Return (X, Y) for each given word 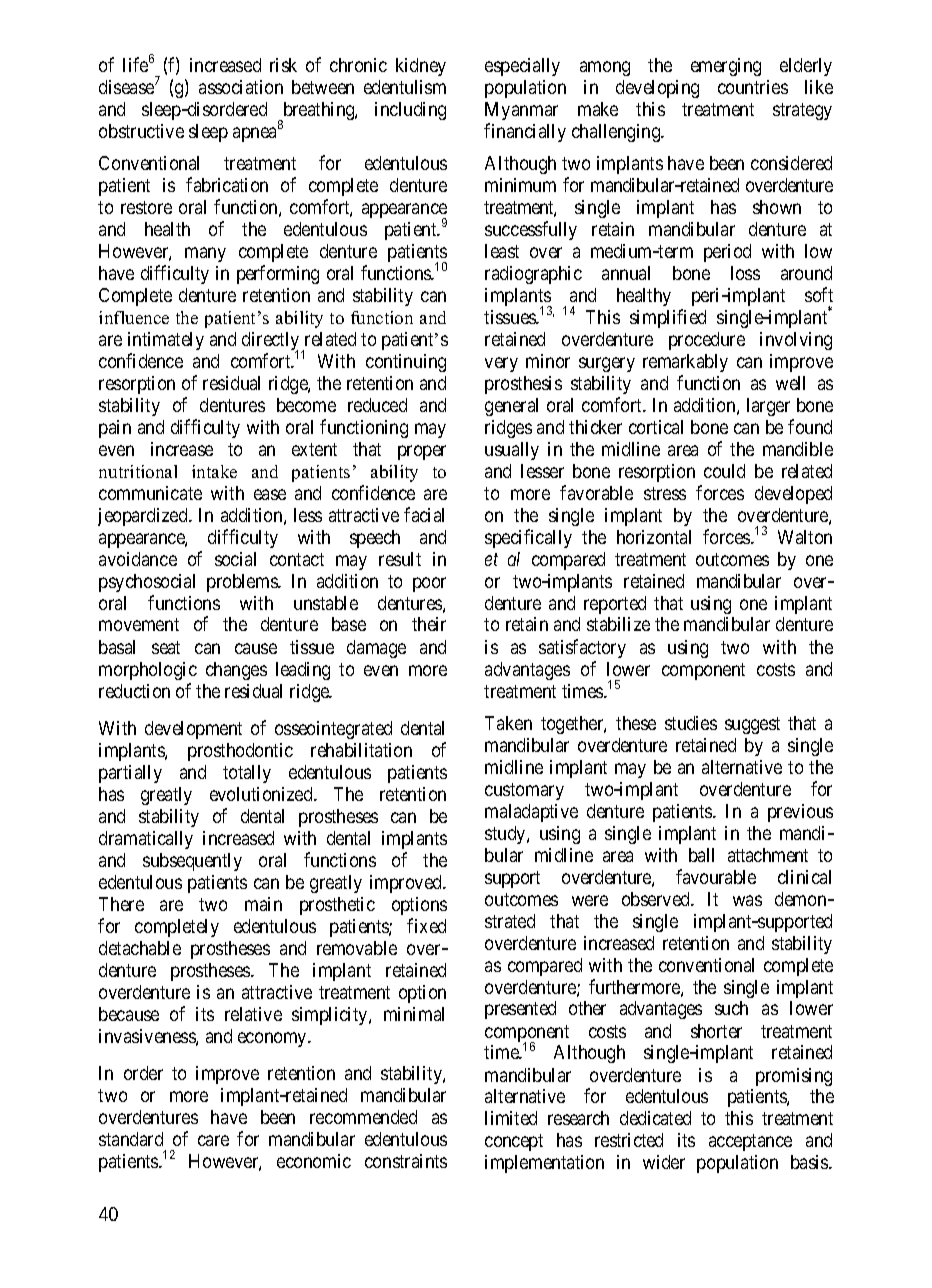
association (241, 87)
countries (753, 87)
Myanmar (521, 111)
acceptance (750, 1142)
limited (511, 1118)
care (213, 1140)
